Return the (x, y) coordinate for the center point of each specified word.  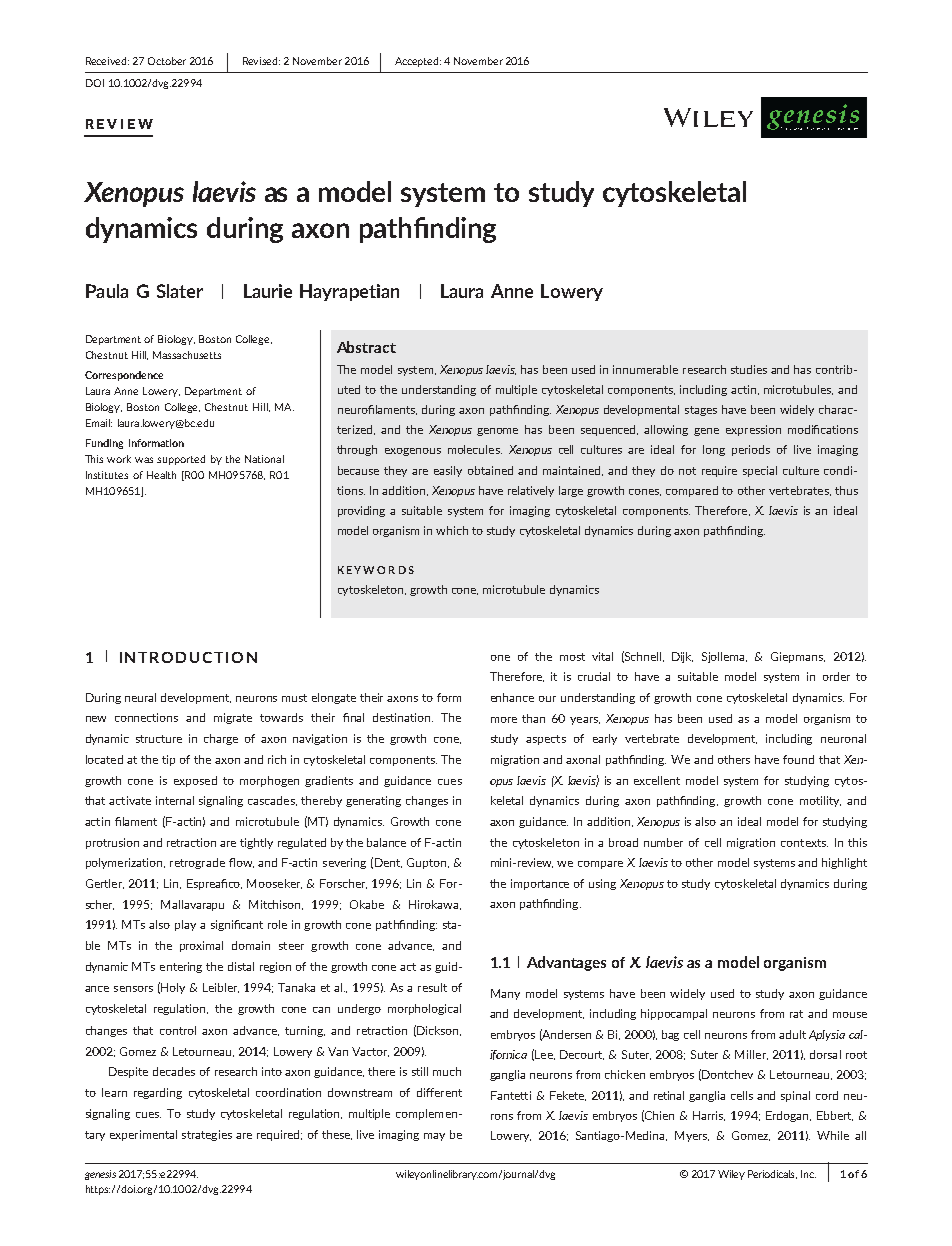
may (434, 1137)
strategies (207, 1135)
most (572, 657)
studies (749, 369)
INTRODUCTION (188, 657)
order (836, 676)
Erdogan (788, 1116)
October (167, 61)
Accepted (418, 62)
